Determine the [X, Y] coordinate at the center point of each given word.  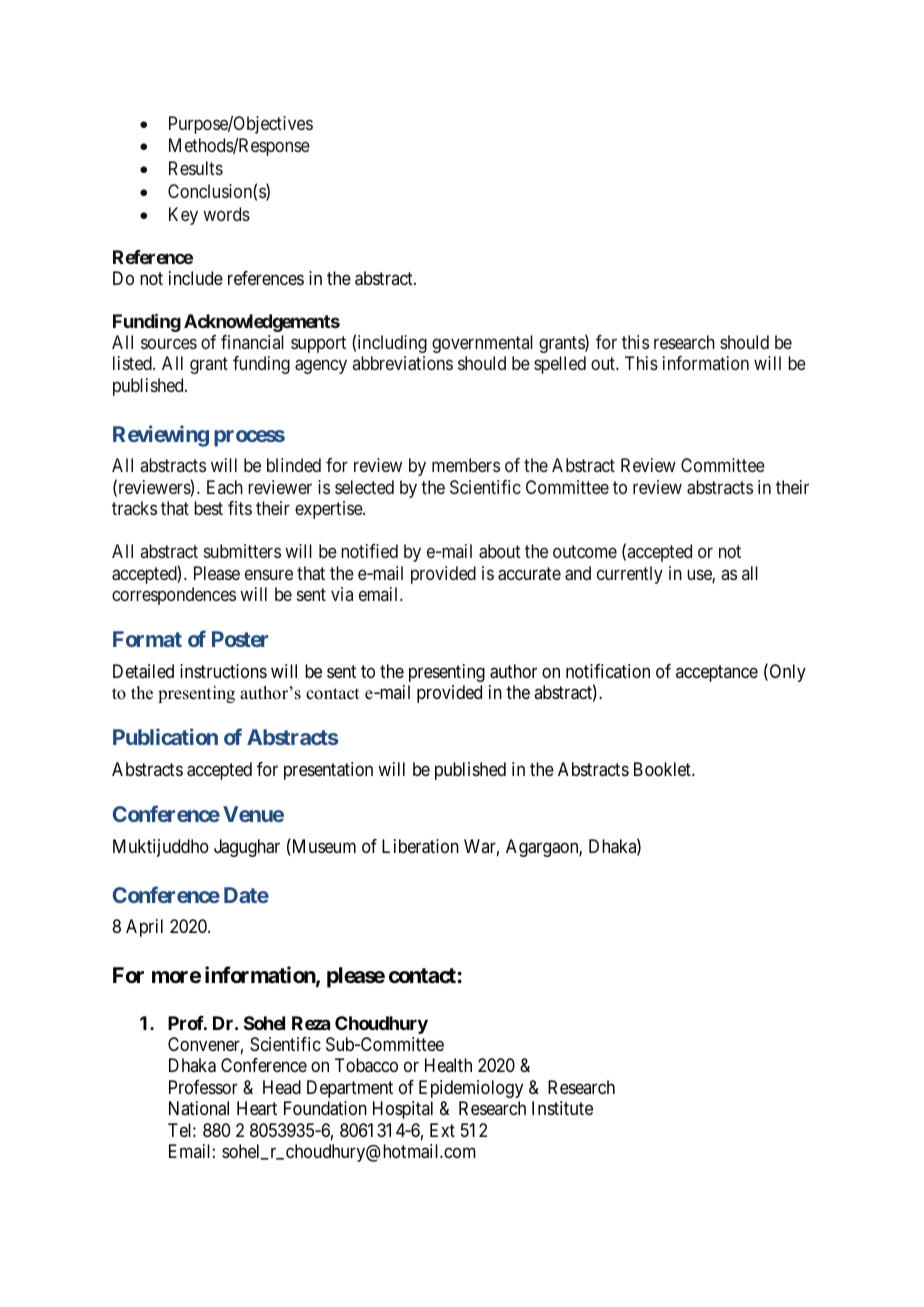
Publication [165, 737]
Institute [562, 1108]
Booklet [663, 769]
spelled [560, 365]
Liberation [420, 846]
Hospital [403, 1110]
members [466, 465]
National [199, 1108]
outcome [585, 551]
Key [183, 216]
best [208, 508]
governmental [482, 344]
